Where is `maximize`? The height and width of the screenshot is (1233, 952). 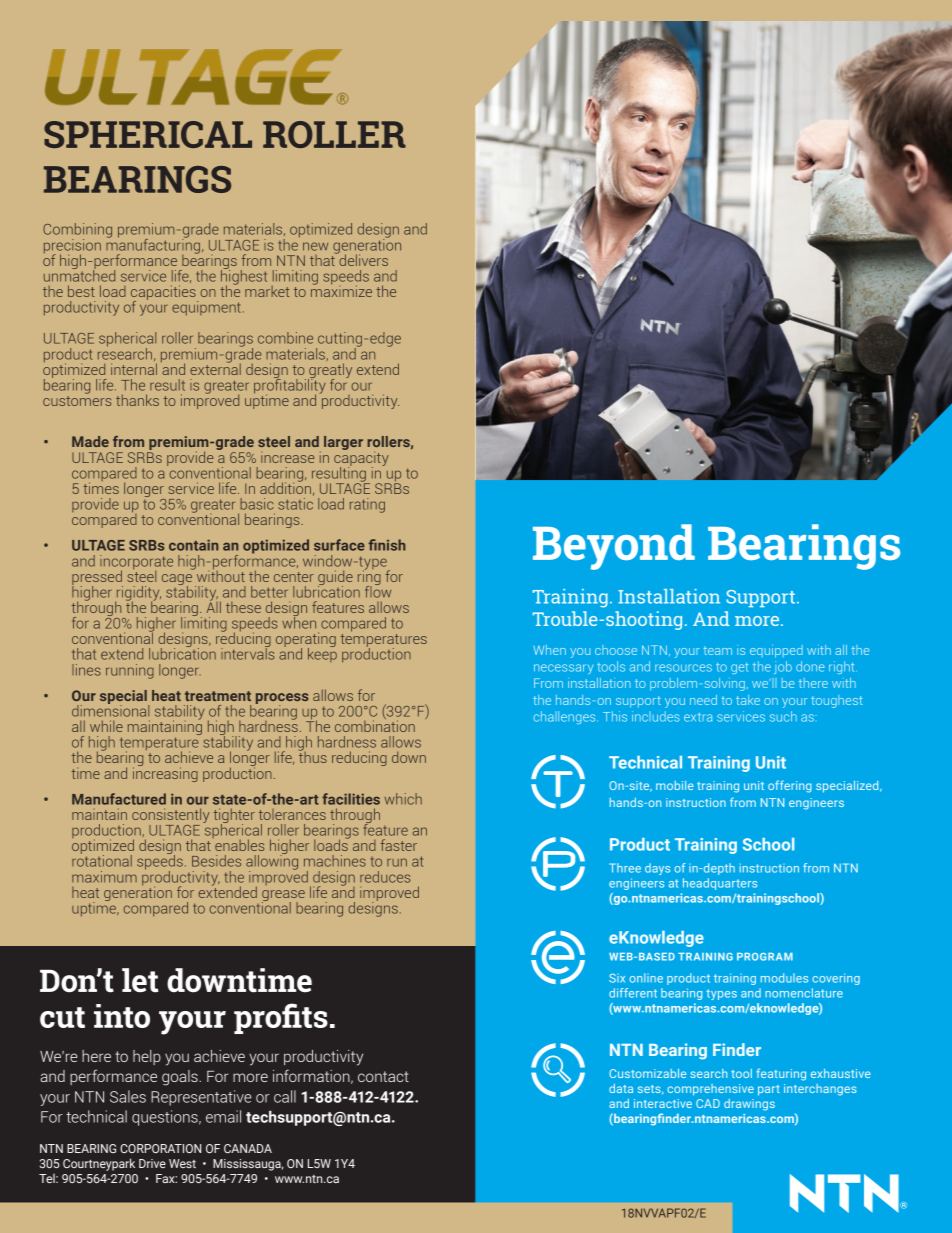
maximize is located at coordinates (341, 290).
